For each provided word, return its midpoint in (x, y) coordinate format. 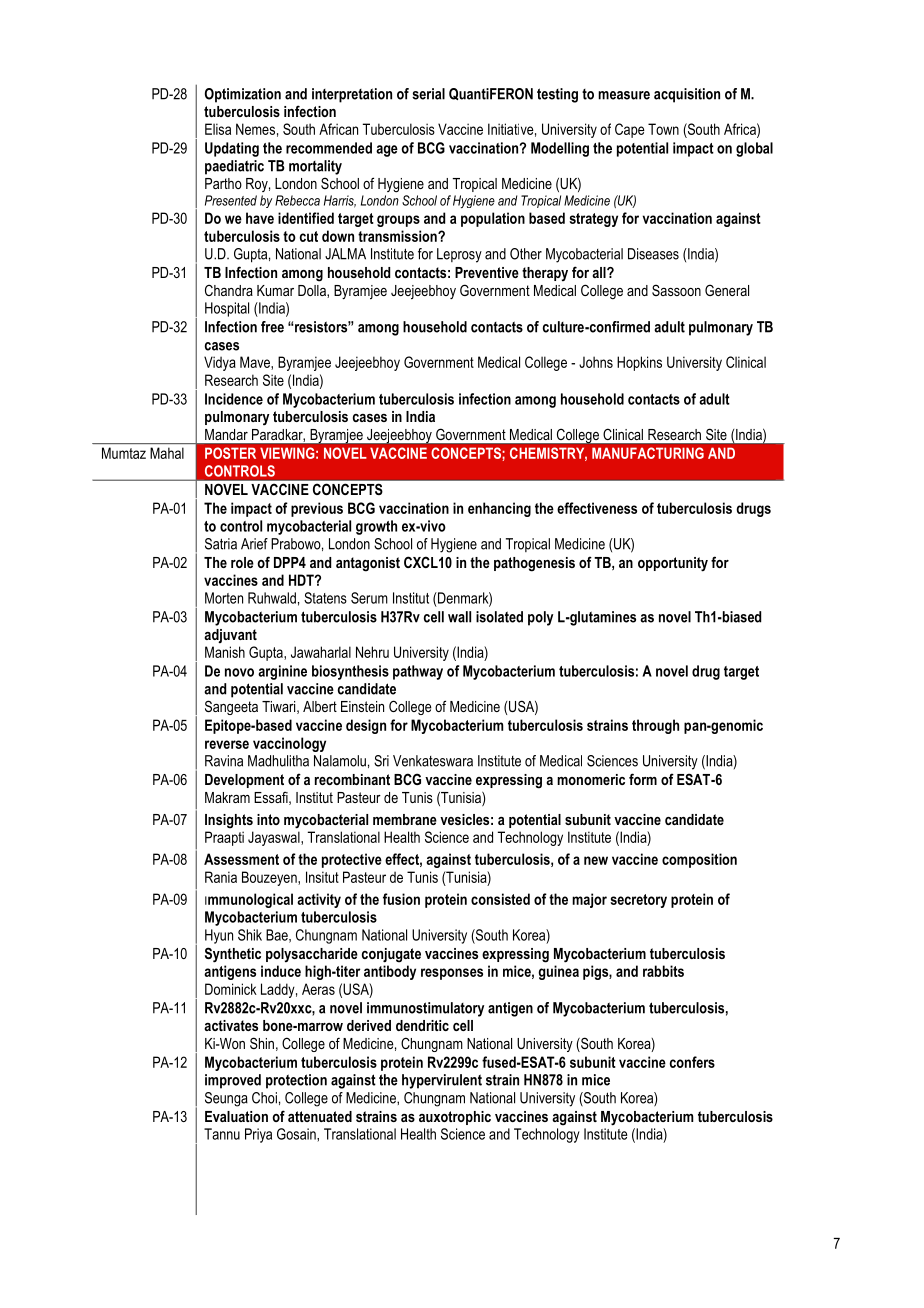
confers (692, 1062)
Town (663, 129)
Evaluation (236, 1116)
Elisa (218, 129)
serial (428, 94)
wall (459, 617)
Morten (224, 598)
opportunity (673, 564)
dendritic (422, 1025)
